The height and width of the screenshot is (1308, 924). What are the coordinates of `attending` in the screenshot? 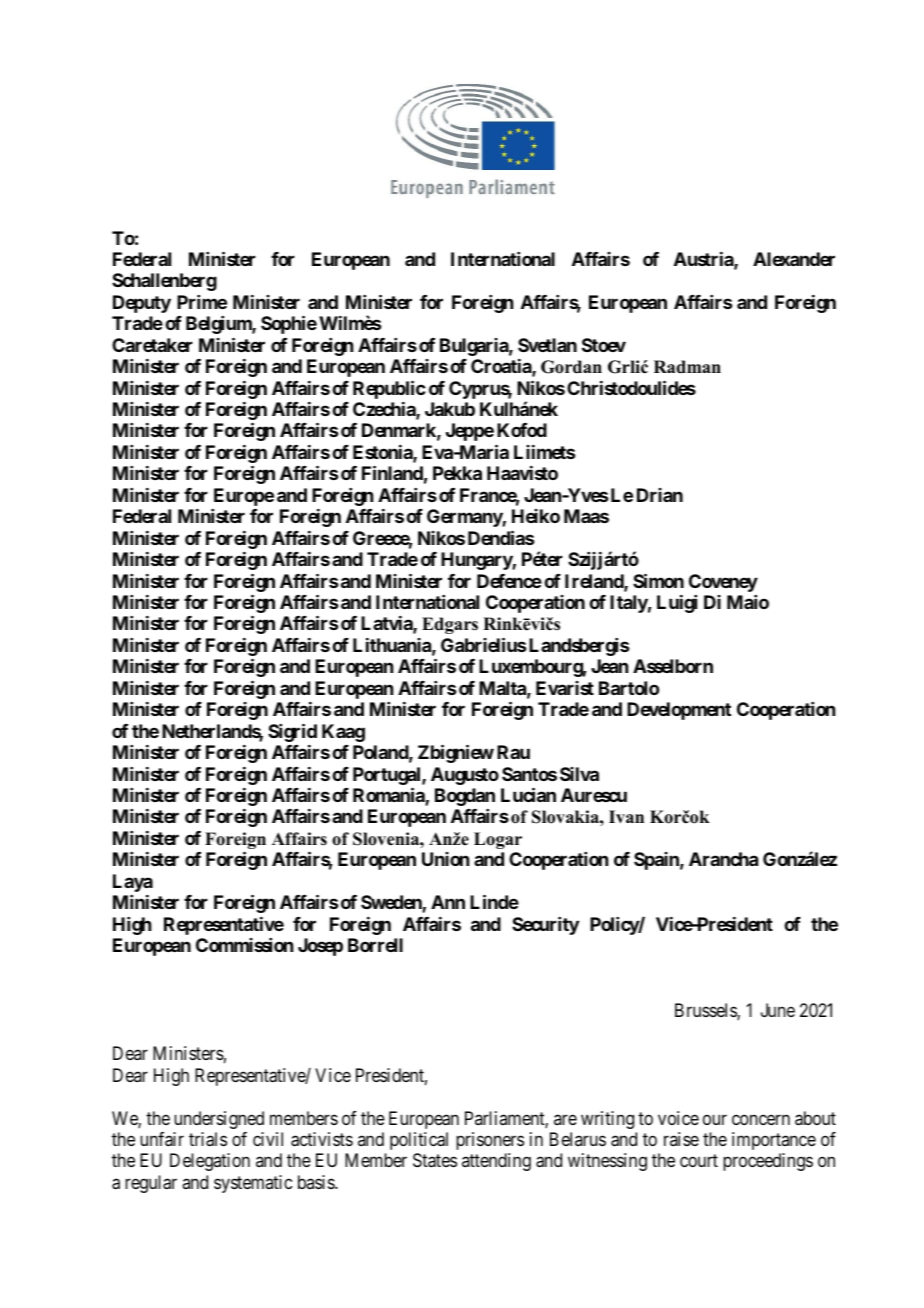 It's located at (496, 1162).
